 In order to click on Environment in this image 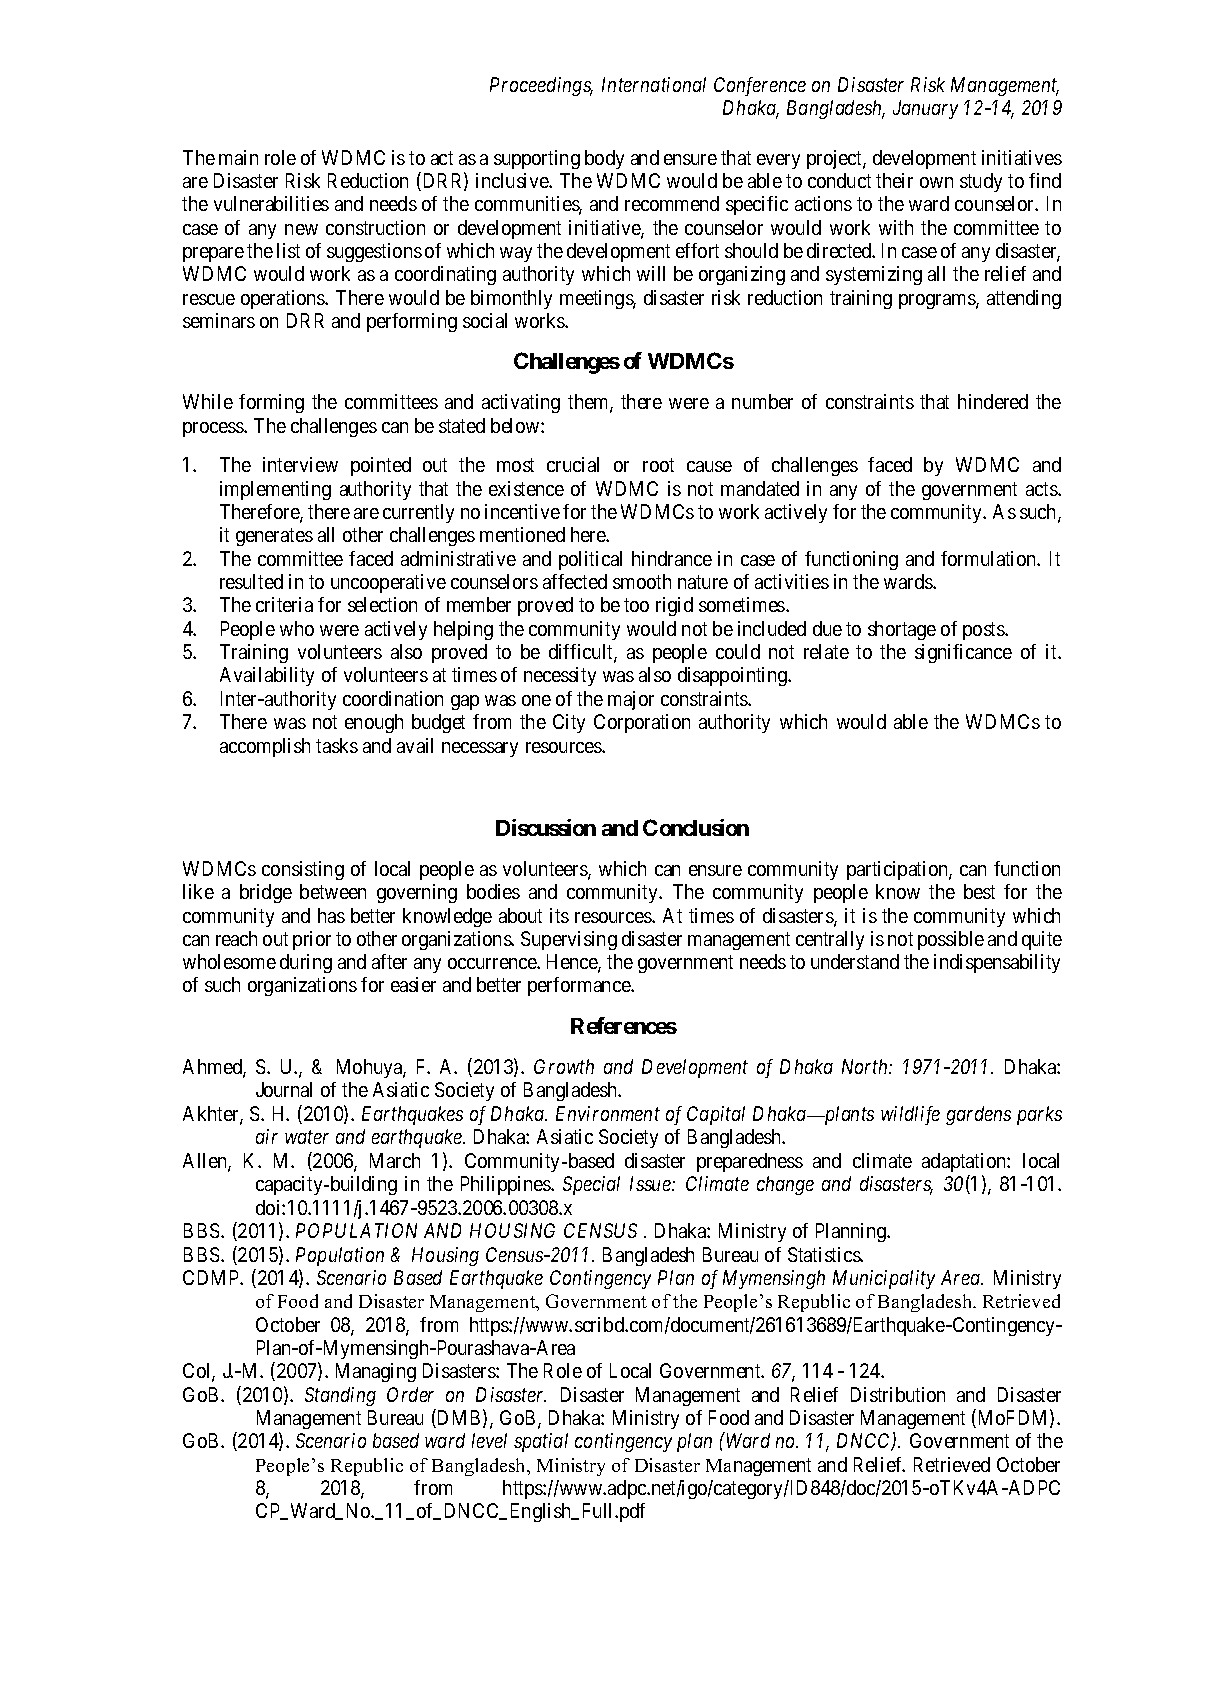, I will do `click(608, 1113)`.
